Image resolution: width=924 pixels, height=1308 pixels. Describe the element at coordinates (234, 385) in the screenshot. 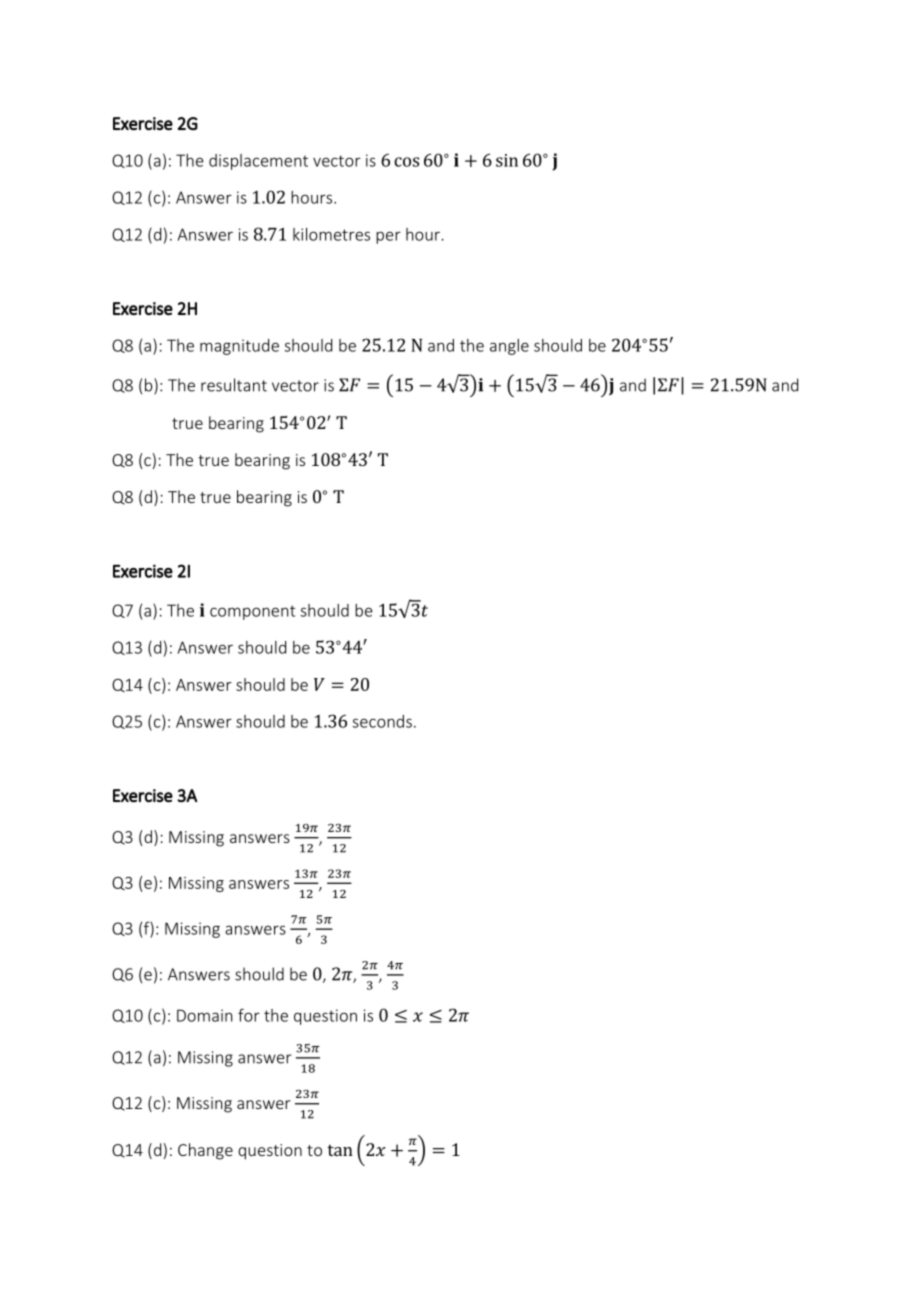

I see `resultant` at that location.
